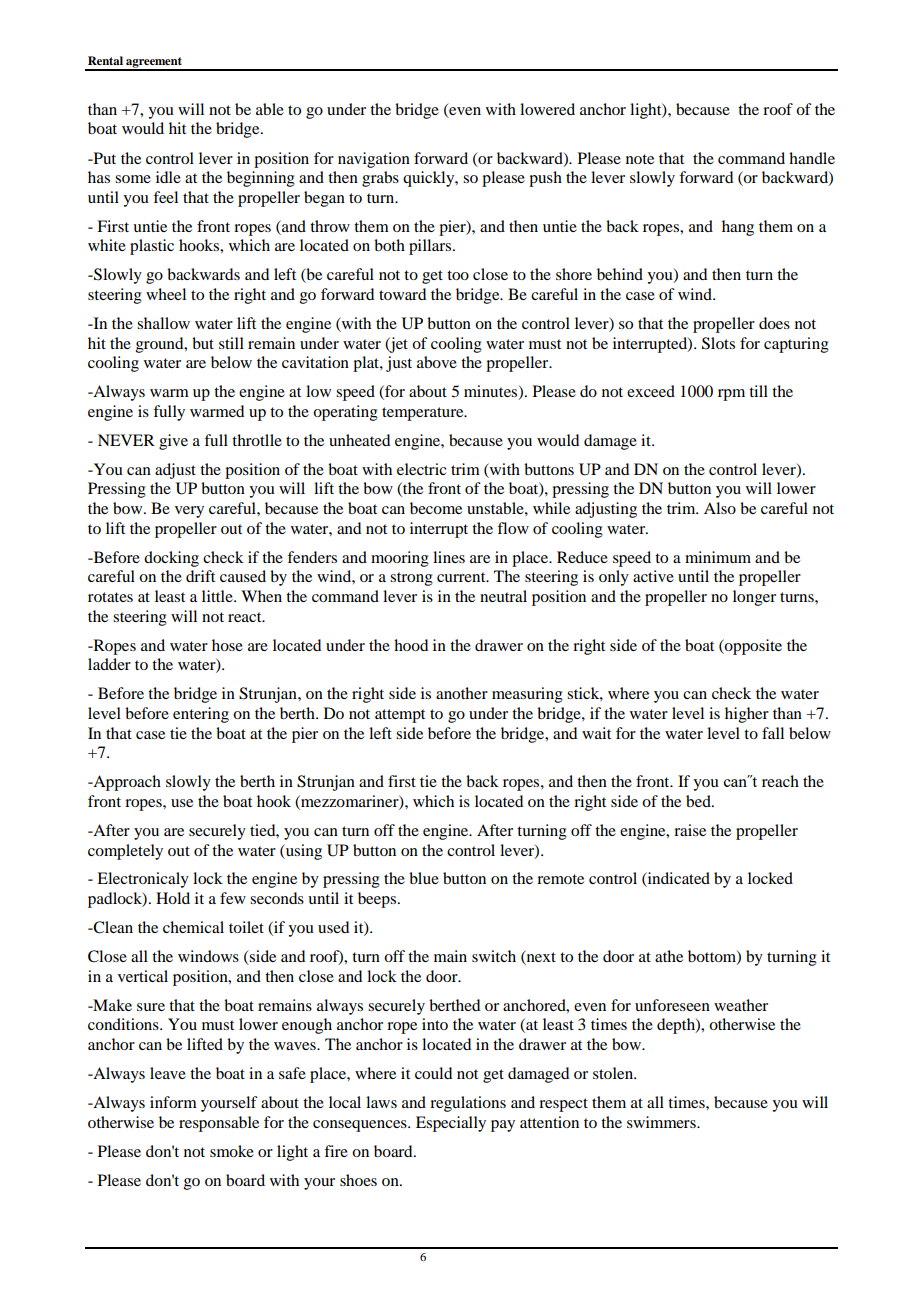 This screenshot has height=1308, width=924. Describe the element at coordinates (451, 1124) in the screenshot. I see `Especially` at that location.
